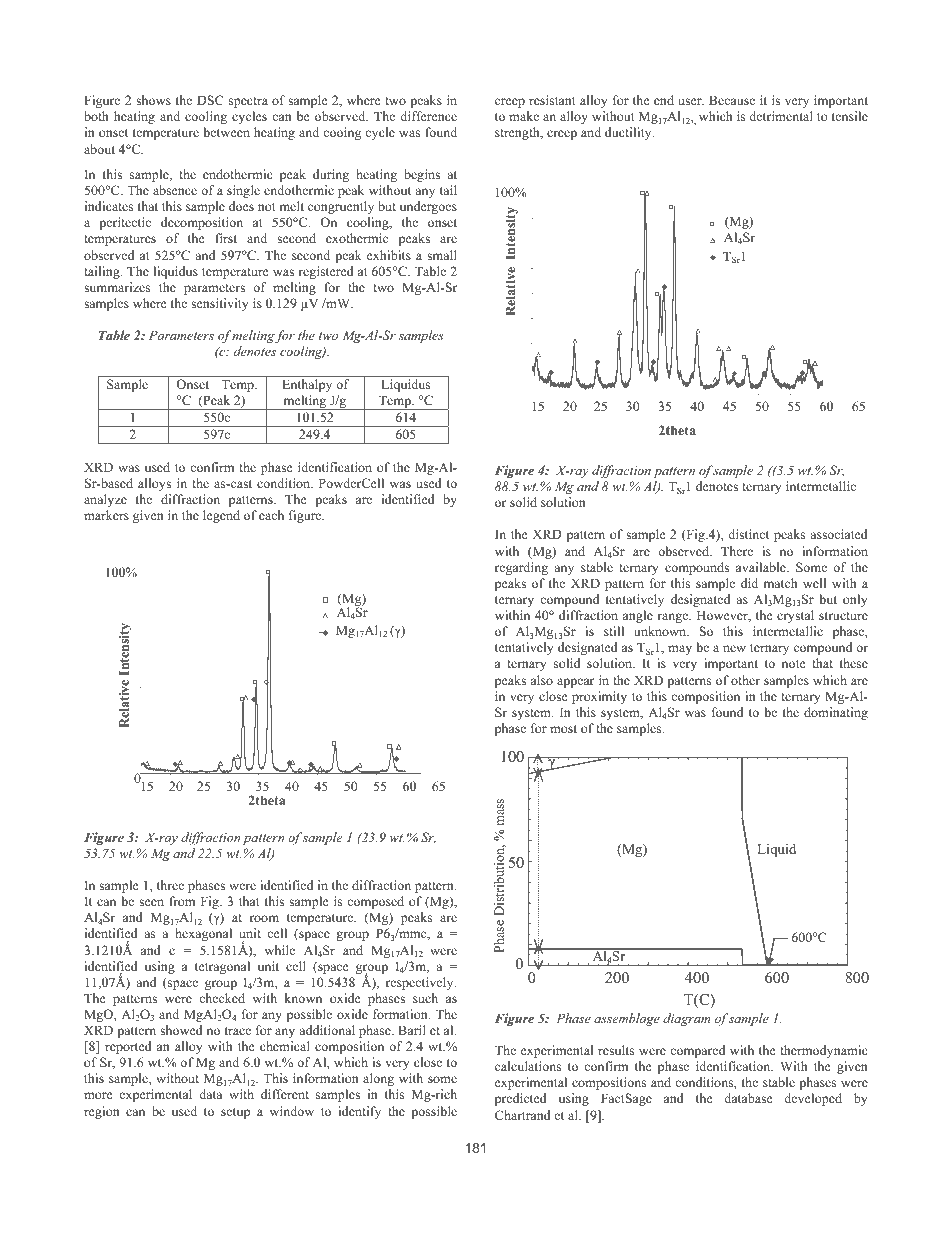 This screenshot has width=952, height=1233. What do you see at coordinates (170, 885) in the screenshot?
I see `three` at bounding box center [170, 885].
